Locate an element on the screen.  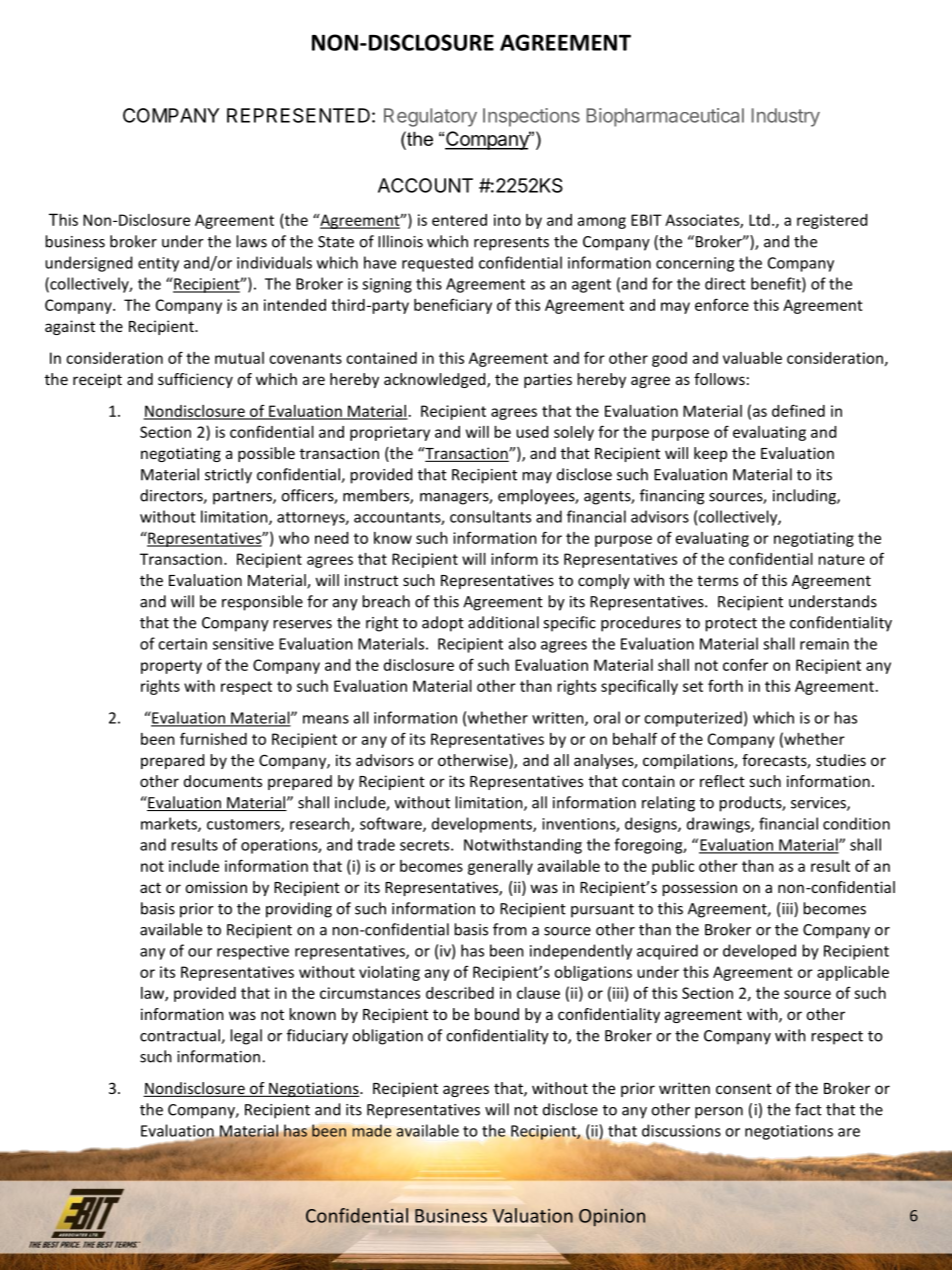
markets is located at coordinates (170, 824).
